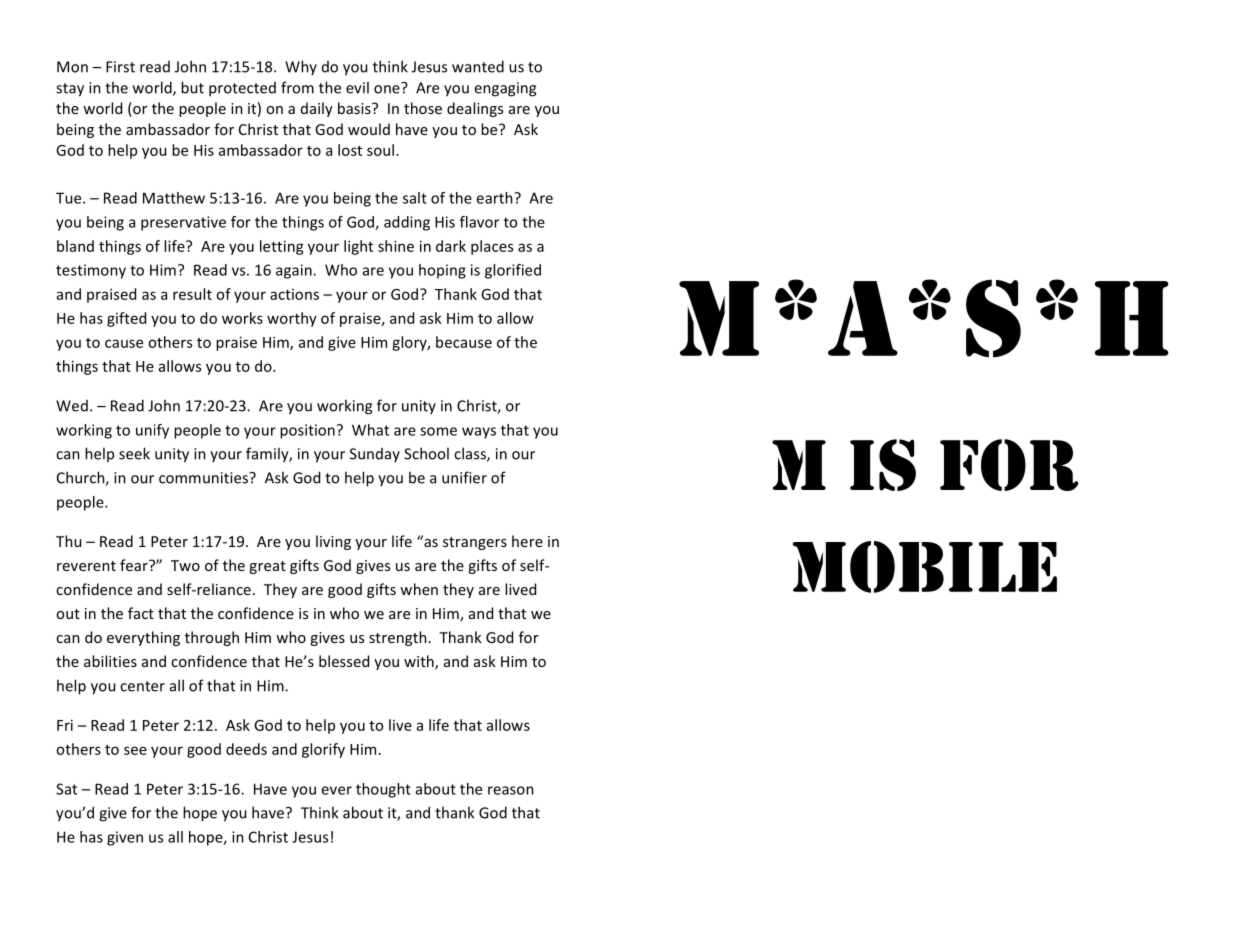 The image size is (1233, 952). I want to click on Two, so click(185, 565).
